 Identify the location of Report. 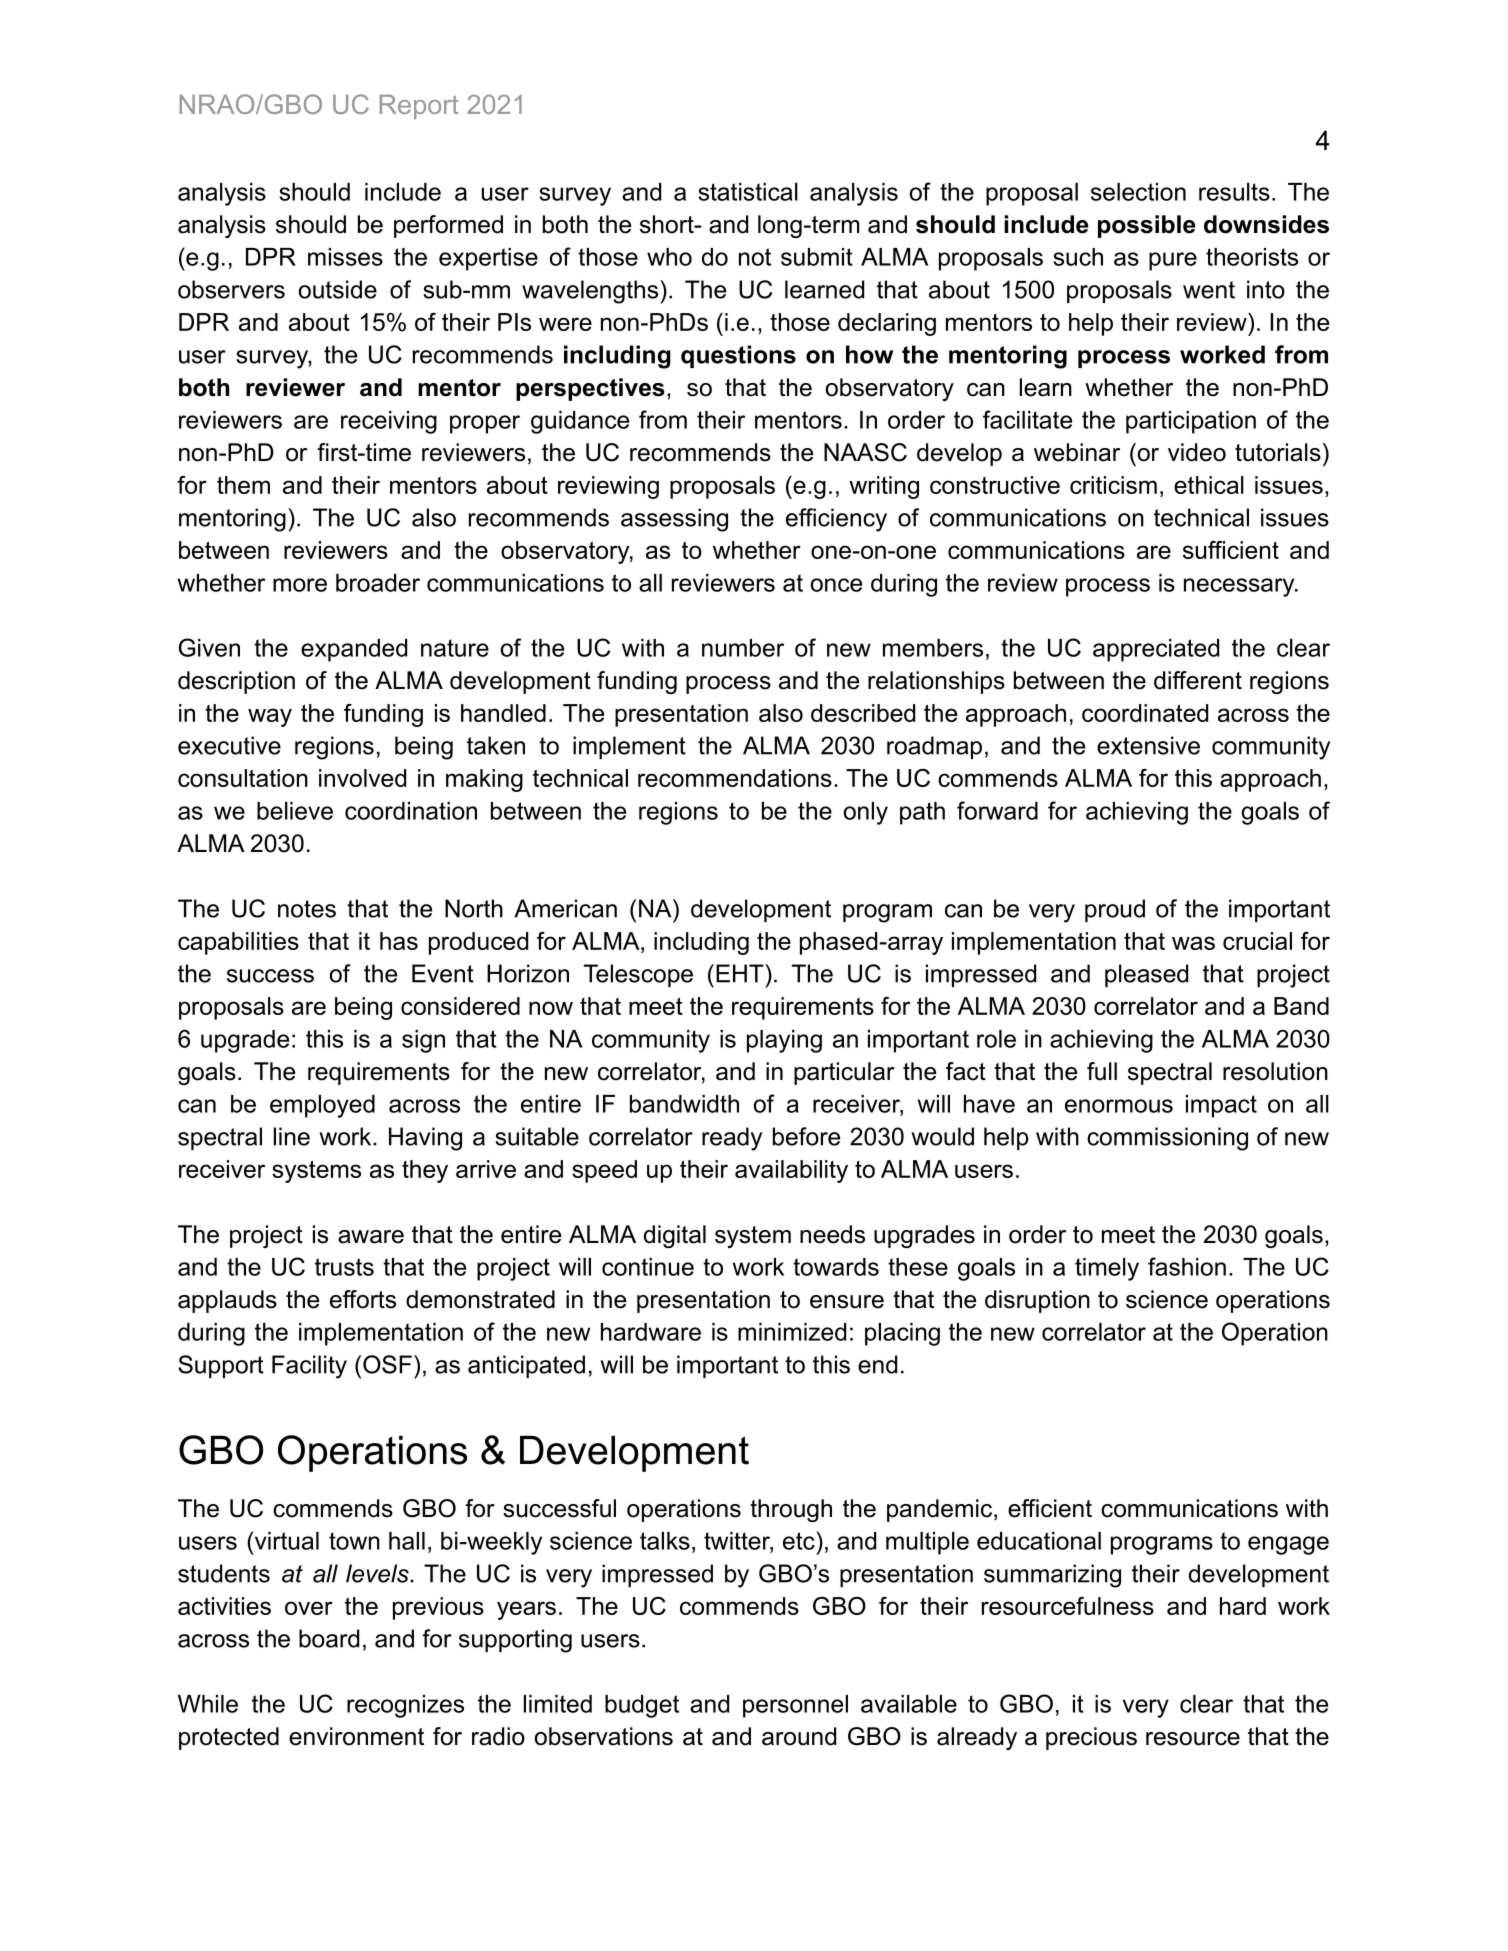
(419, 107).
